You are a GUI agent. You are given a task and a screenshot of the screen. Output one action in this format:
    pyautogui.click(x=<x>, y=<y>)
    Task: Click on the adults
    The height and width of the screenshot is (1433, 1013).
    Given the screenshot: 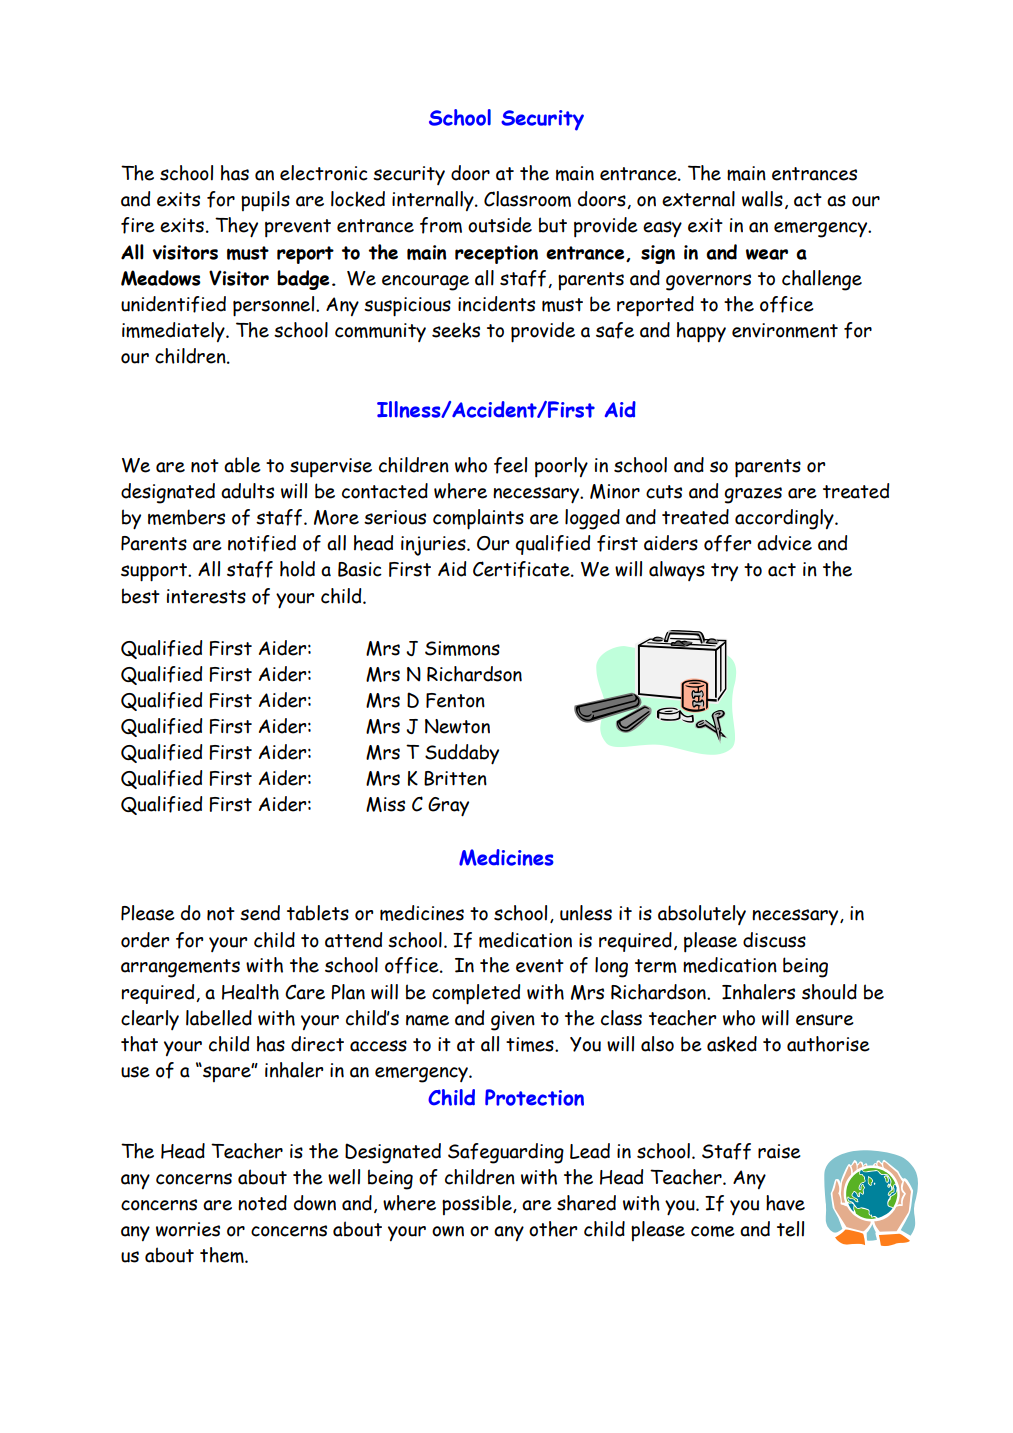 What is the action you would take?
    pyautogui.click(x=247, y=491)
